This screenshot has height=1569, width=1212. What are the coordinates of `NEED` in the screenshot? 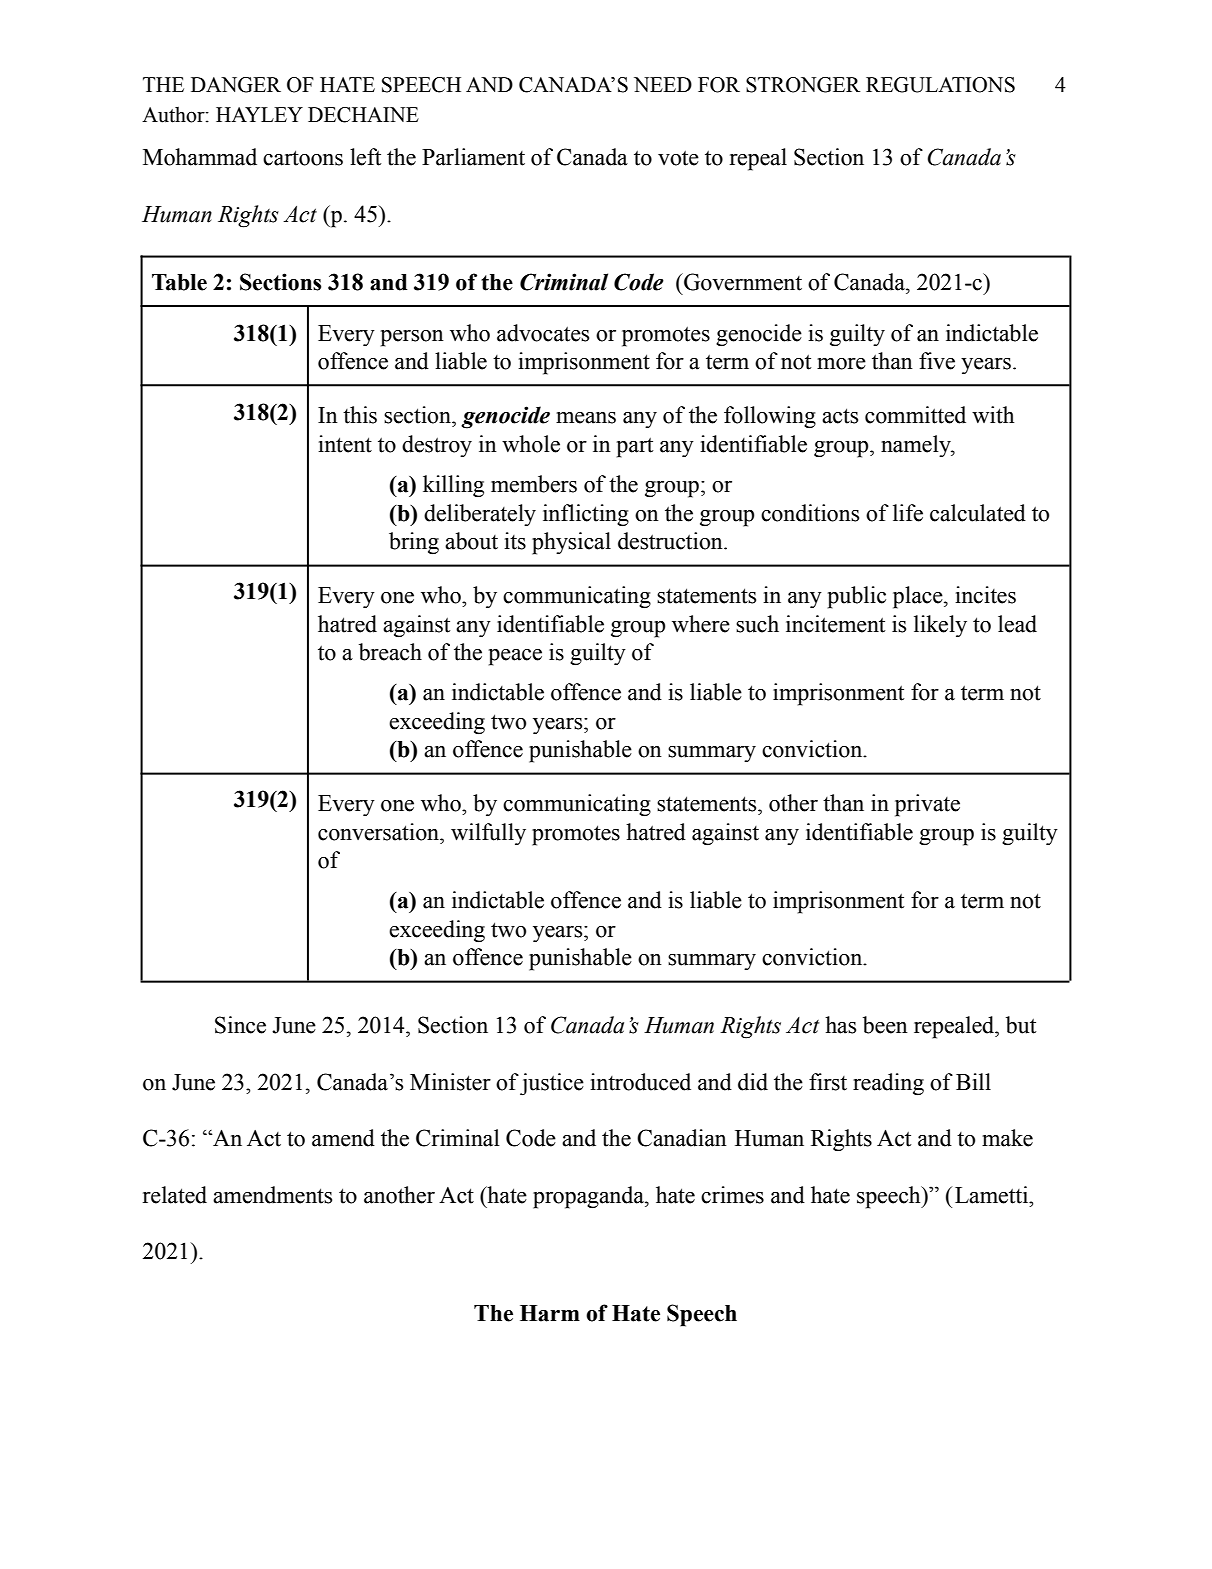 It's located at (663, 84).
